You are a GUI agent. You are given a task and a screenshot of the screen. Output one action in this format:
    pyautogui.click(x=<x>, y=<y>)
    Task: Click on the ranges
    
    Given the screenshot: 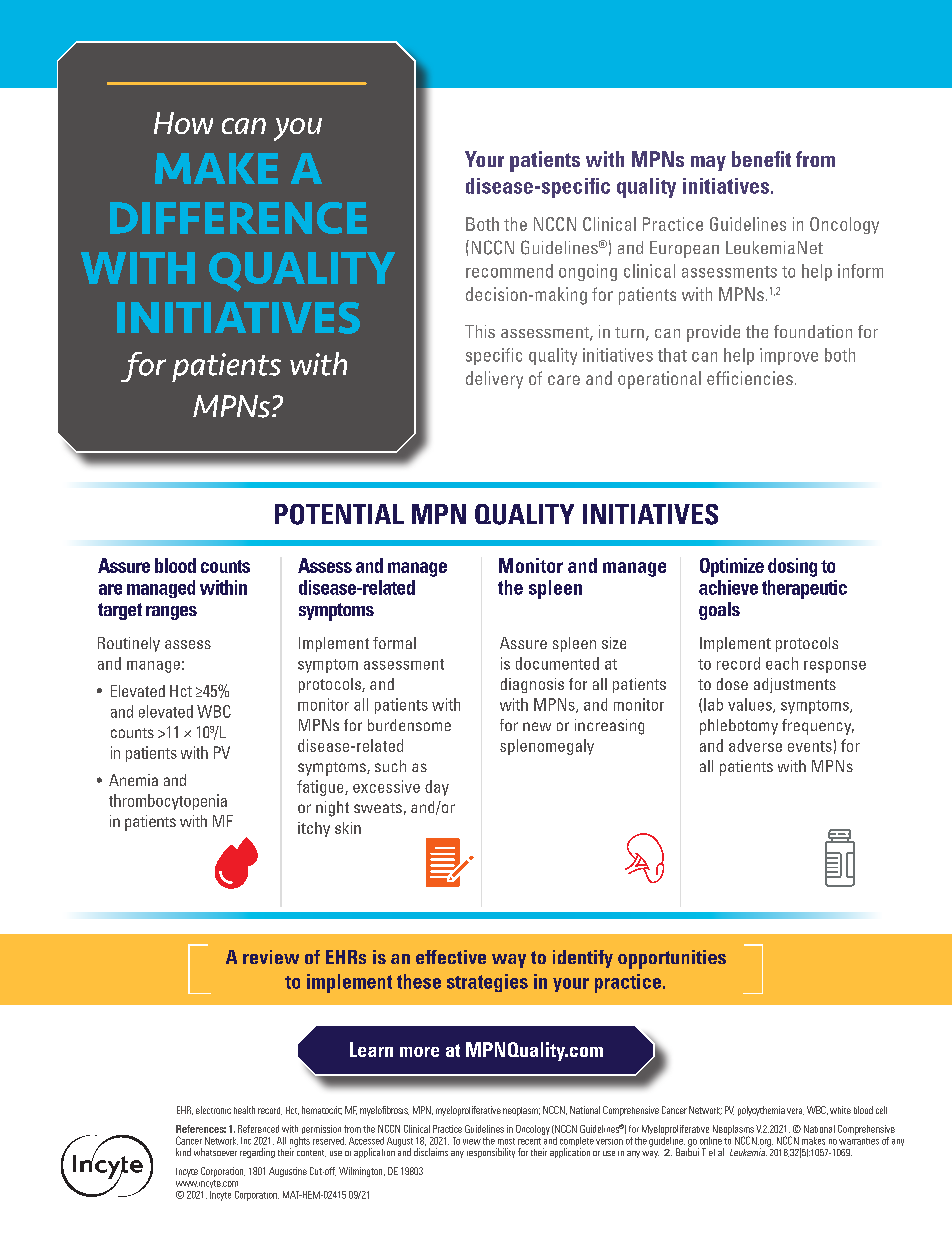 What is the action you would take?
    pyautogui.click(x=171, y=613)
